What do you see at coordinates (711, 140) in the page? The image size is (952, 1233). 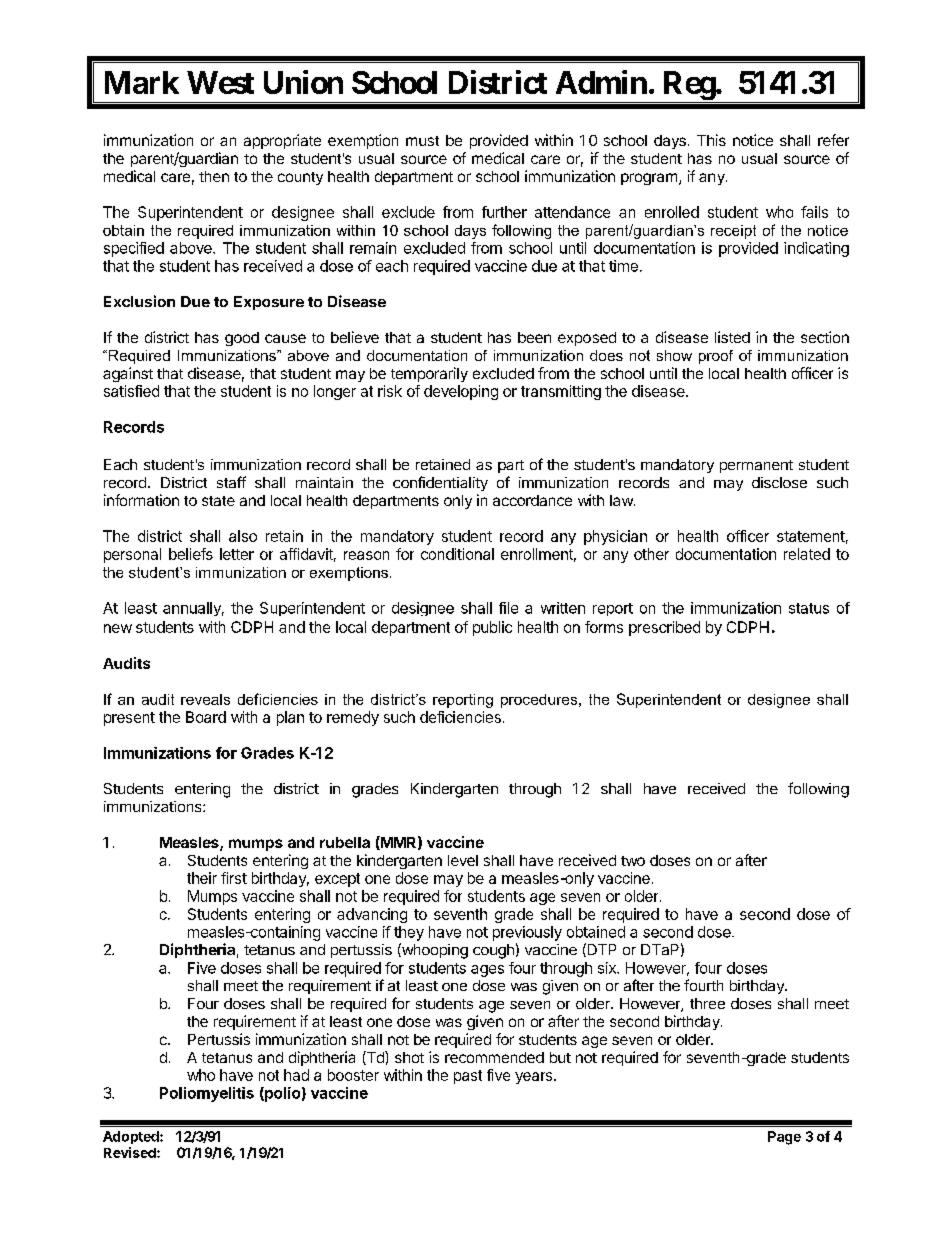 I see `This` at bounding box center [711, 140].
